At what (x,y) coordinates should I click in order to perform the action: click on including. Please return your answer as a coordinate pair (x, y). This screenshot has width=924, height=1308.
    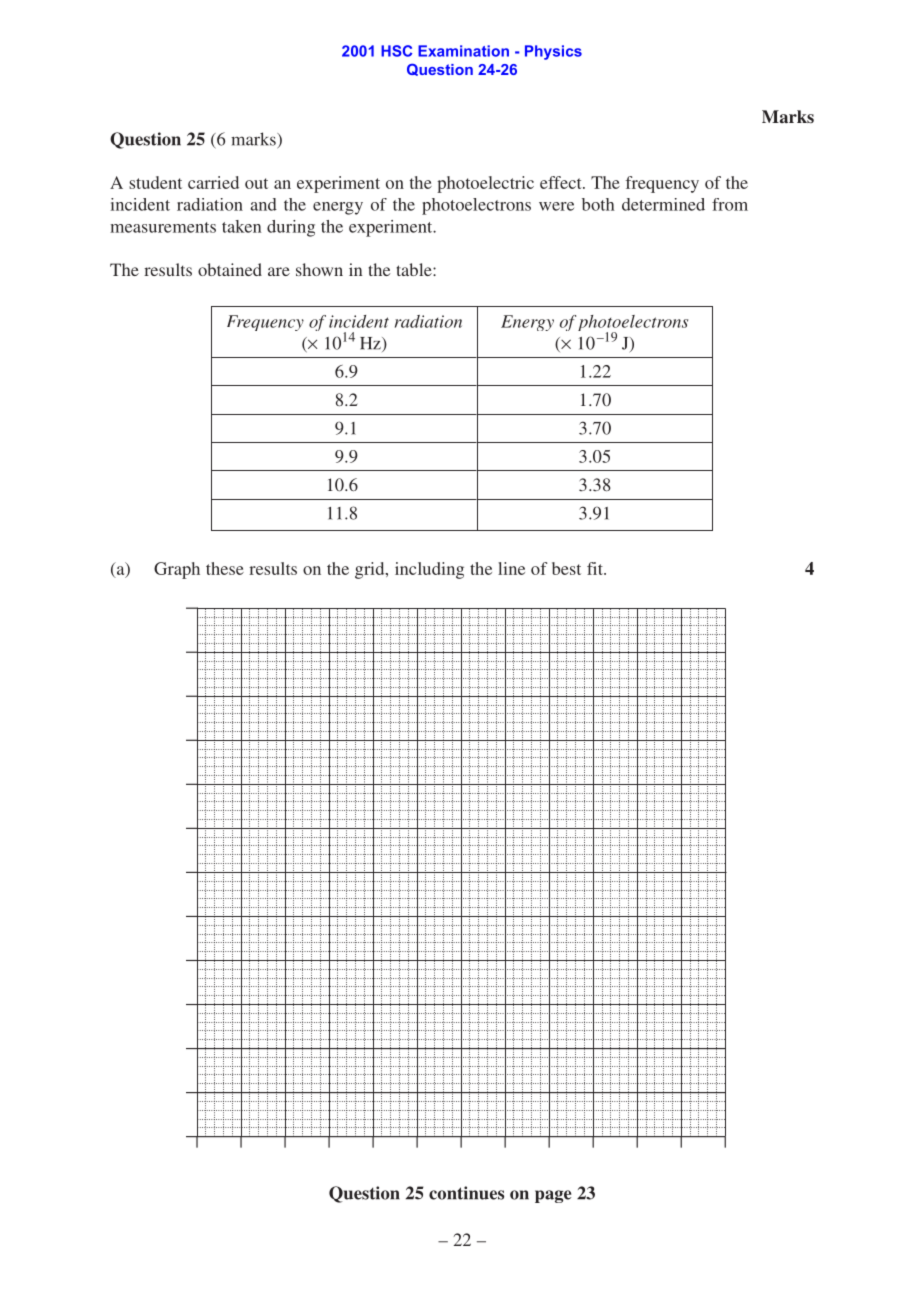
    Looking at the image, I should click on (429, 570).
